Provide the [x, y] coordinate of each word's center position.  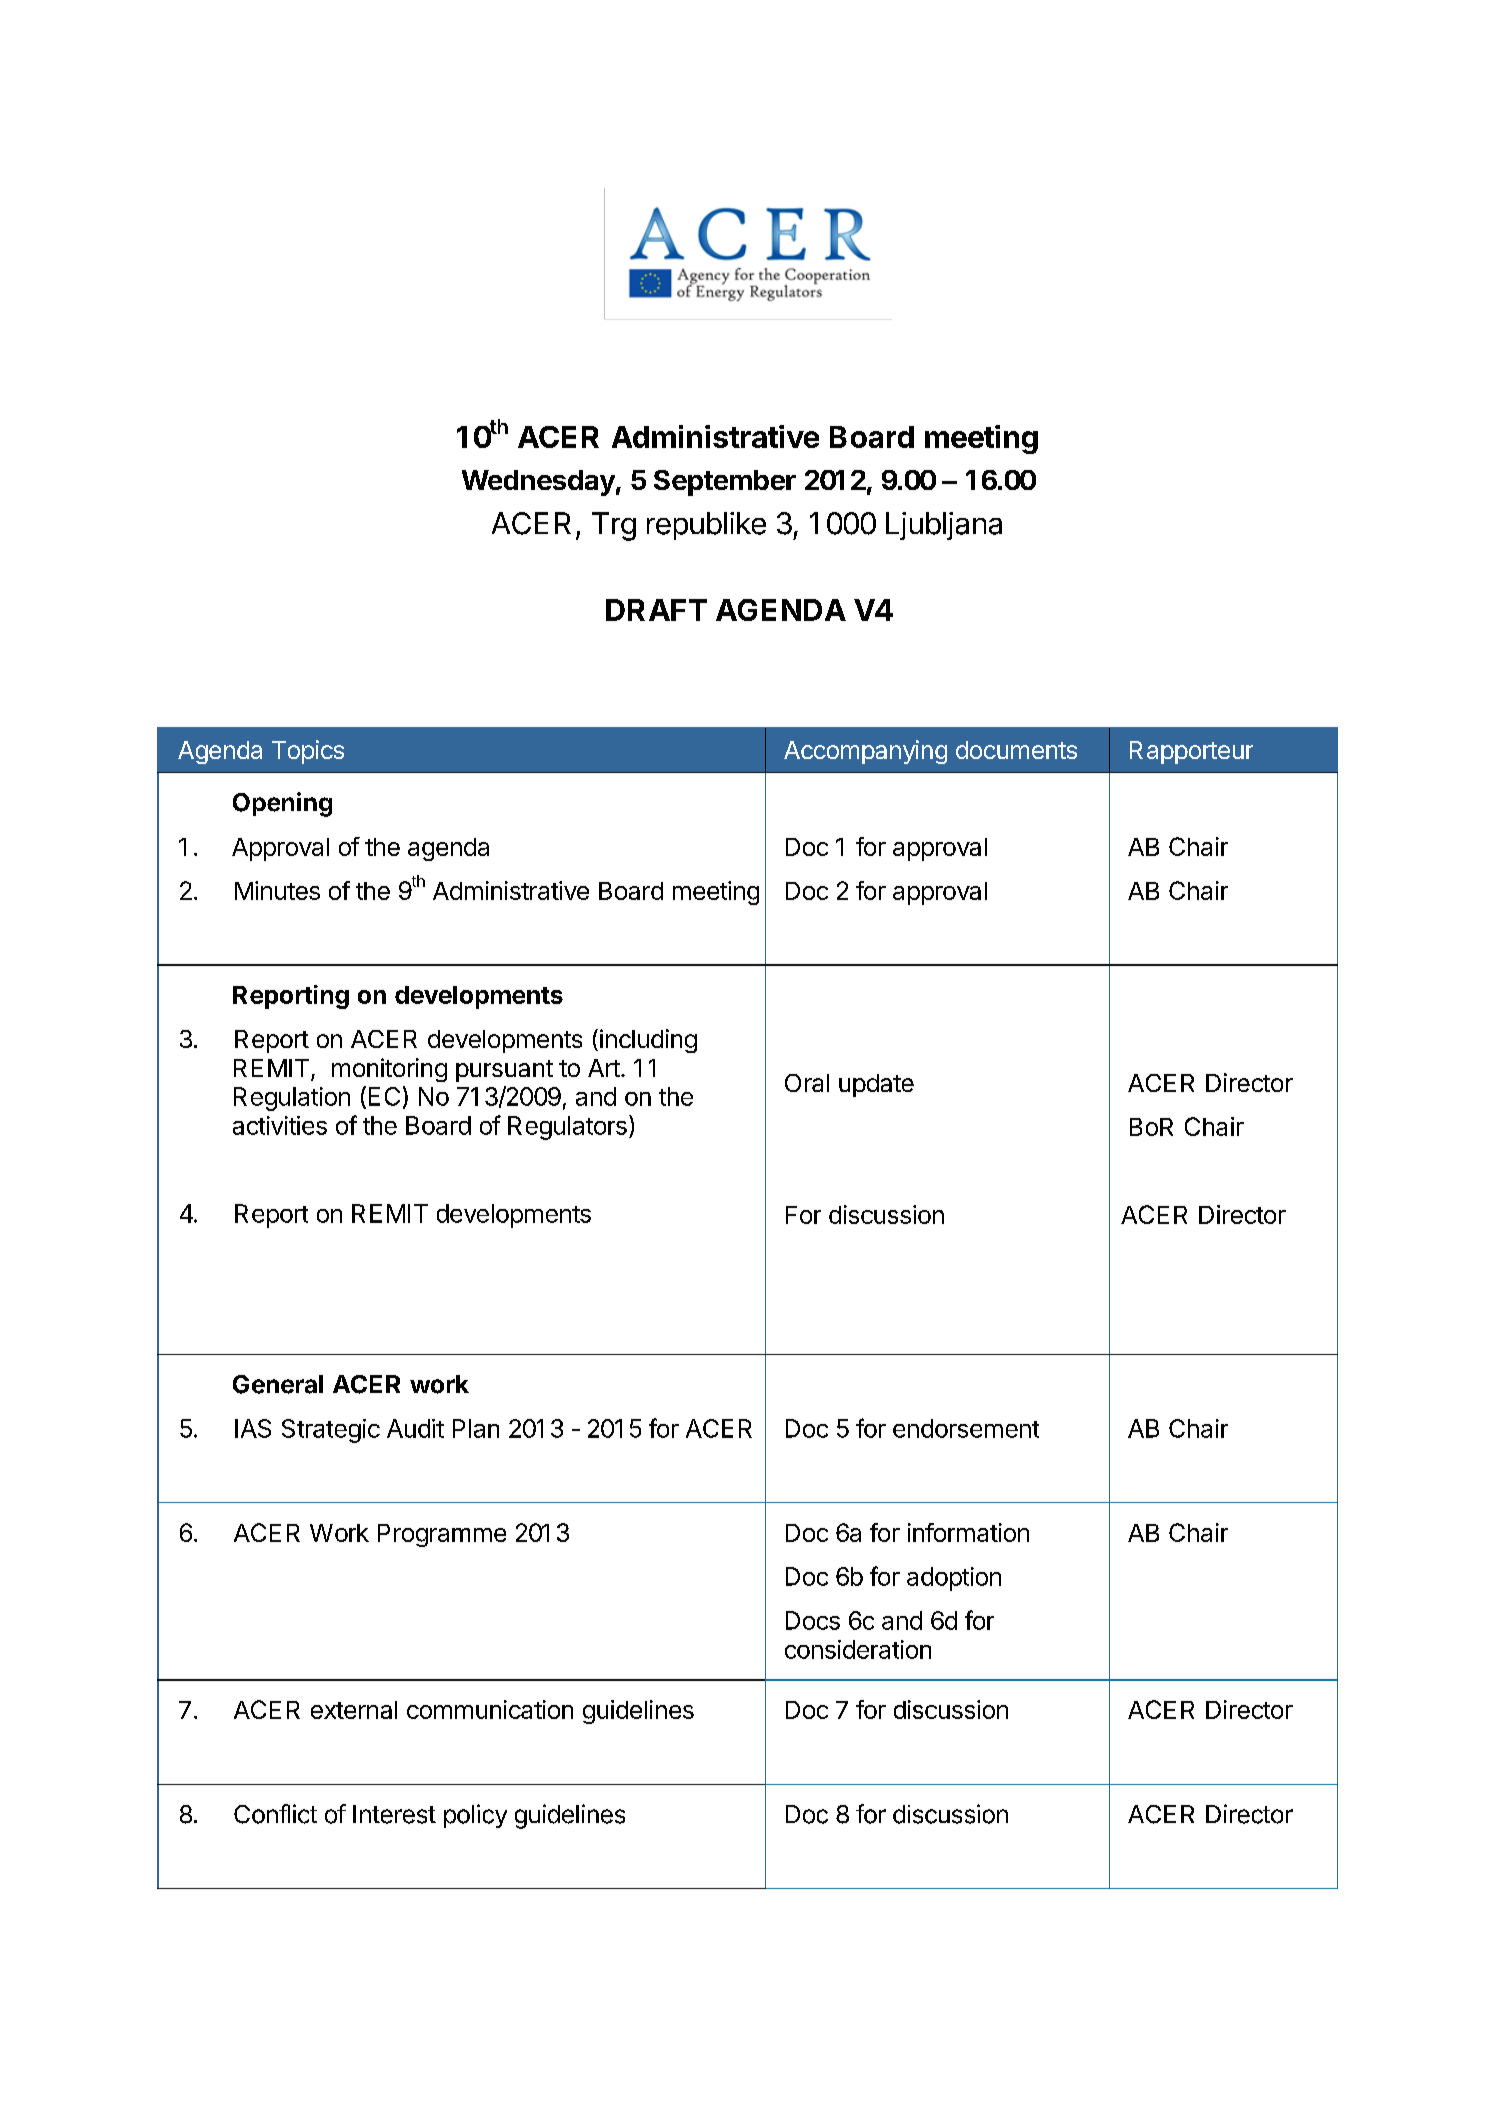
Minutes [277, 890]
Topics [308, 752]
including [648, 1041]
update [876, 1085]
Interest [394, 1814]
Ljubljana [944, 526]
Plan [476, 1428]
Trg [614, 526]
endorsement [966, 1428]
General [278, 1384]
